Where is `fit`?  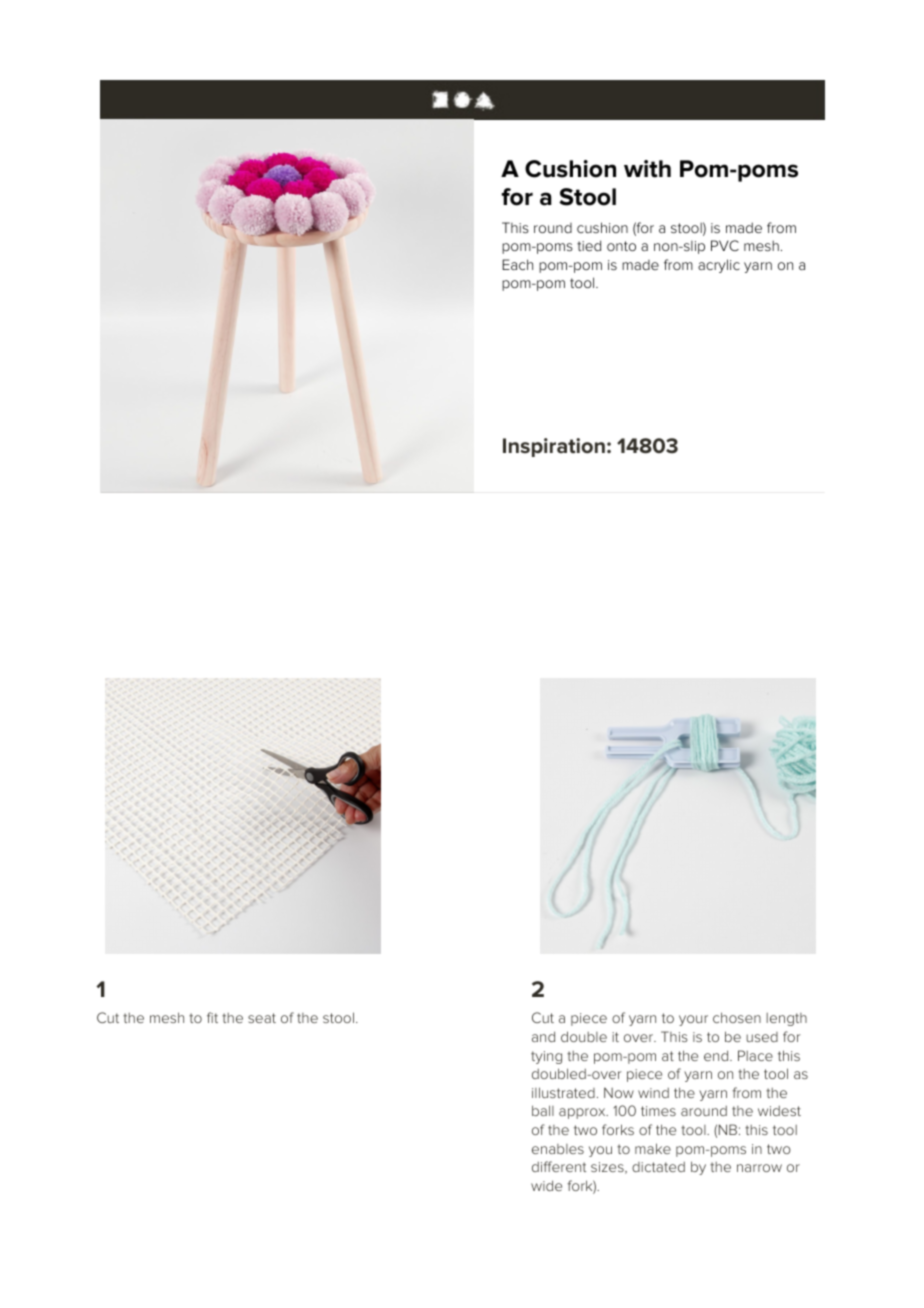 fit is located at coordinates (212, 1017).
